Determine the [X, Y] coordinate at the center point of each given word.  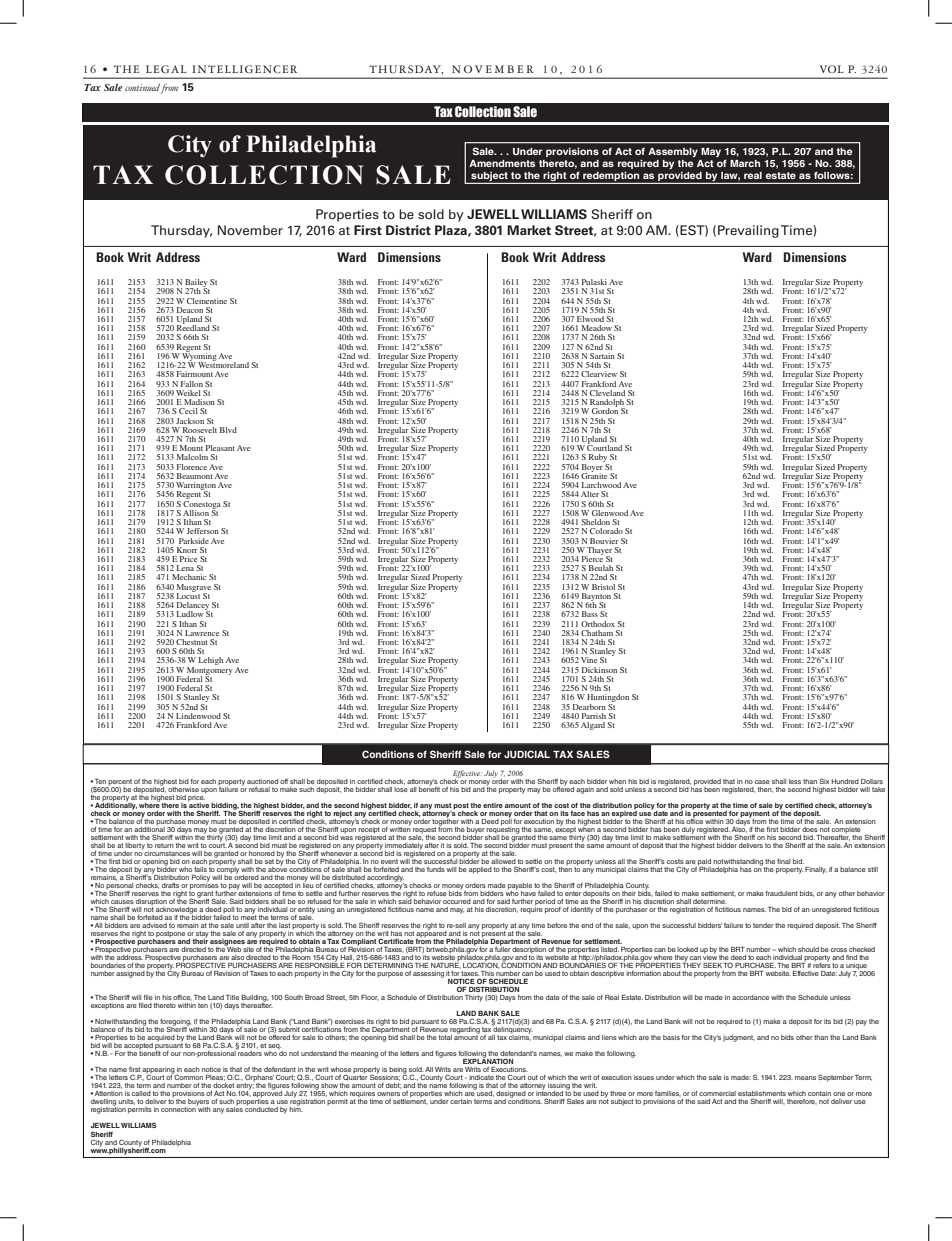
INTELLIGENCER [244, 69]
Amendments [502, 163]
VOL [831, 69]
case [762, 782]
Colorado [606, 531]
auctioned [262, 781]
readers [249, 1052]
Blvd [228, 430]
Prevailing [748, 231]
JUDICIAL [527, 754]
